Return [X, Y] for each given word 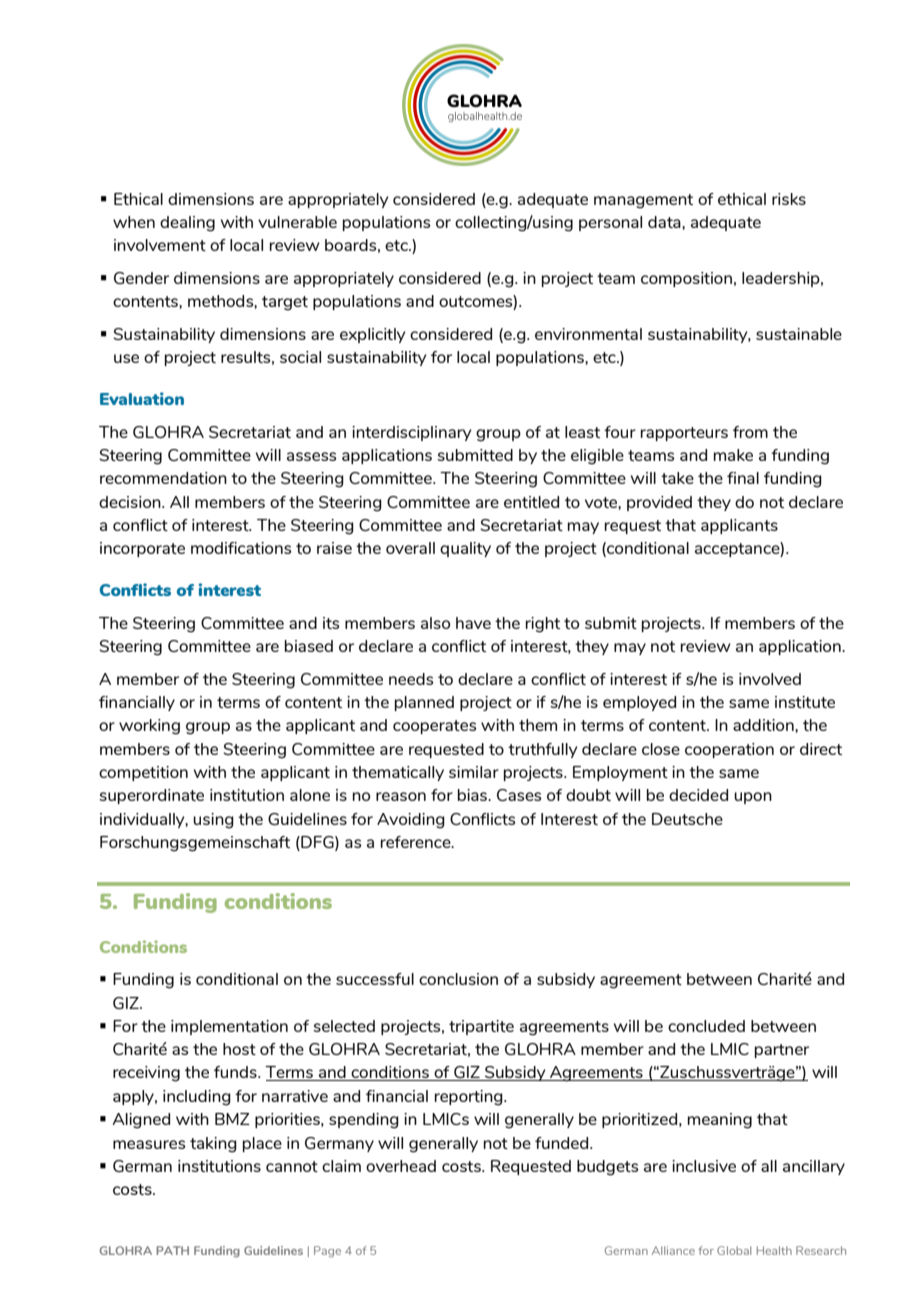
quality [465, 549]
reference [417, 842]
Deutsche [687, 819]
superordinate [151, 796]
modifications [241, 548]
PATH [172, 1250]
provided [659, 503]
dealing [187, 224]
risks [789, 199]
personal [610, 223]
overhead [401, 1166]
